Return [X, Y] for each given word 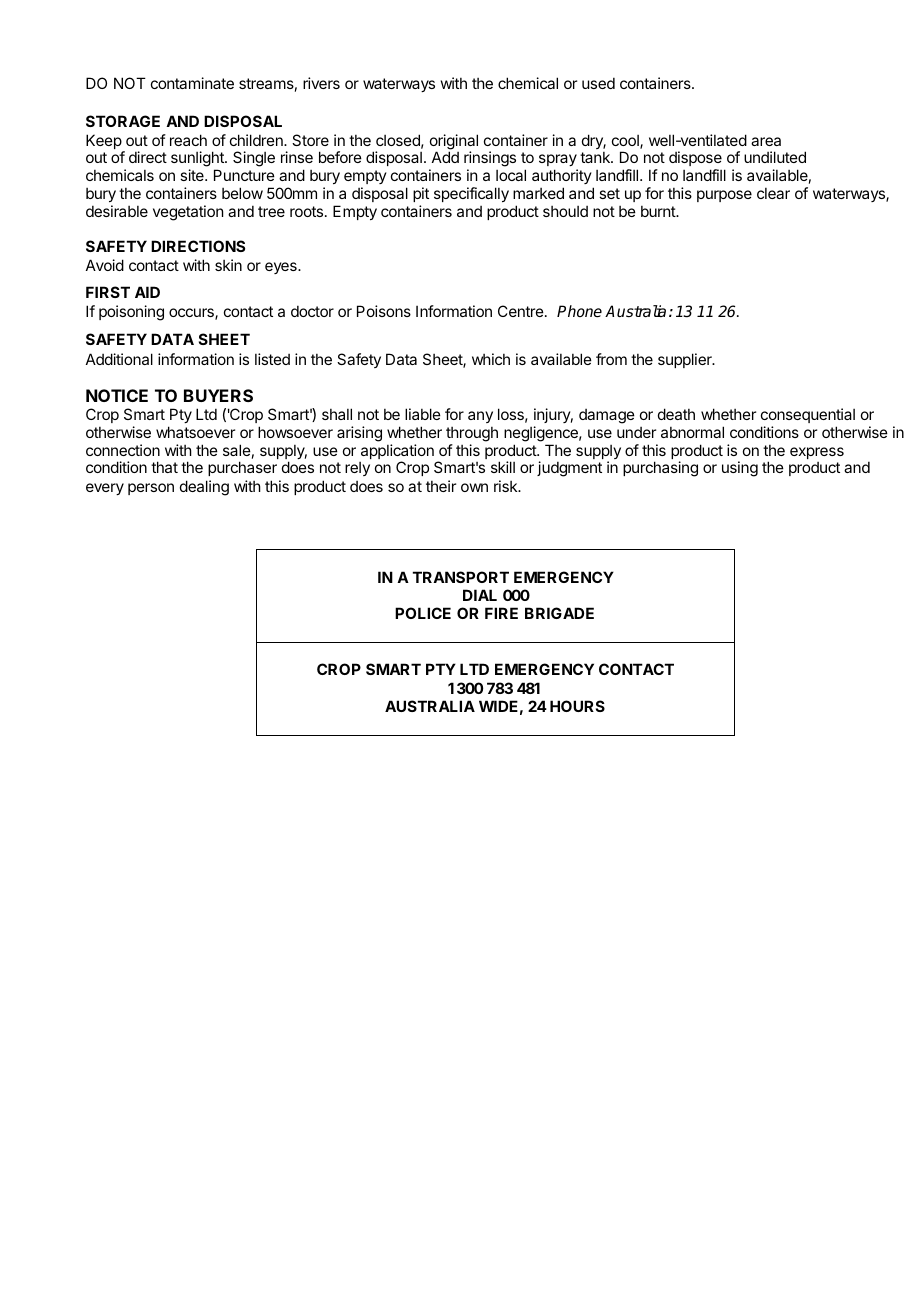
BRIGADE [559, 613]
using [740, 469]
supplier [686, 360]
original [454, 143]
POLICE [423, 613]
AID [147, 292]
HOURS [577, 706]
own [474, 487]
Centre [521, 311]
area [766, 141]
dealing [204, 488]
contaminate [192, 83]
